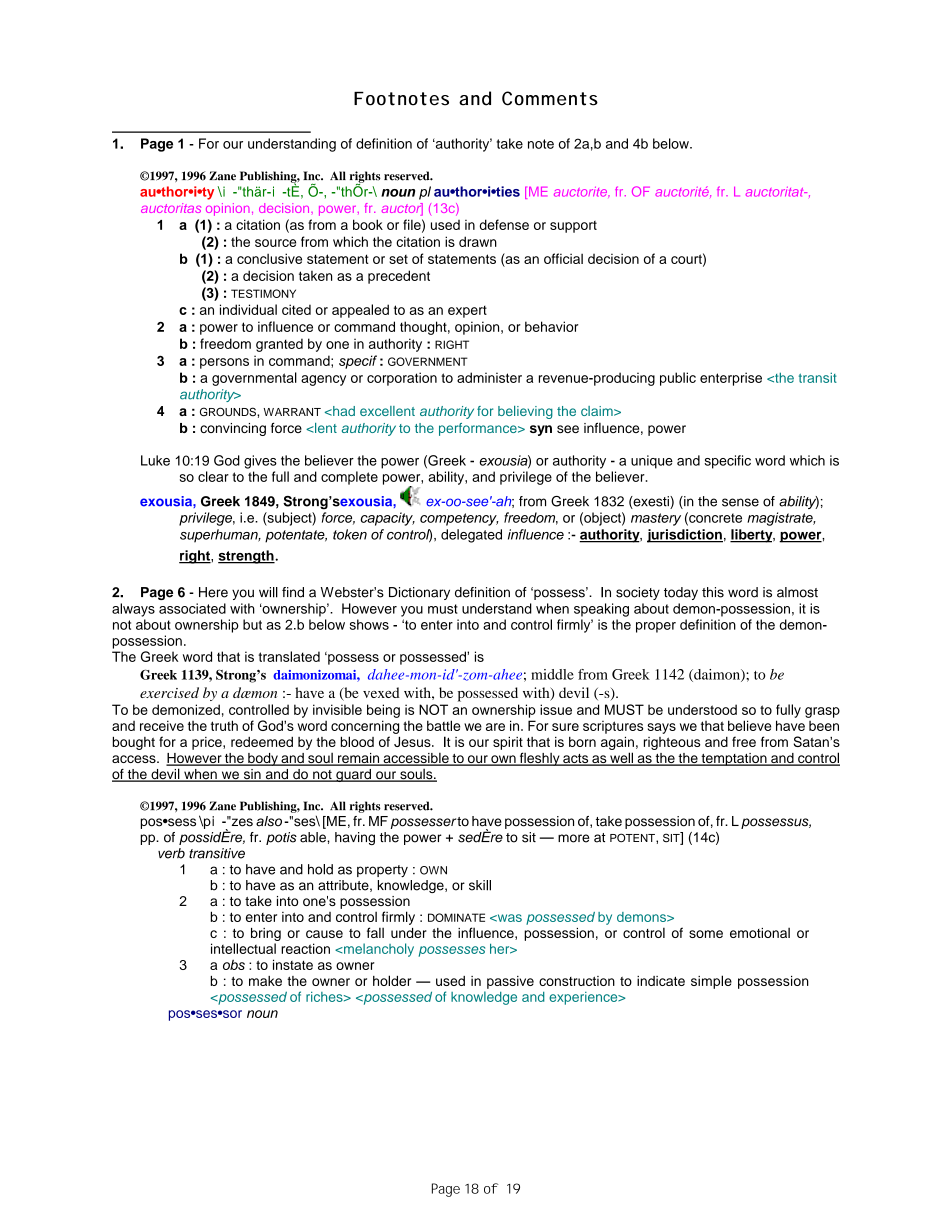  I want to click on expert, so click(467, 312).
